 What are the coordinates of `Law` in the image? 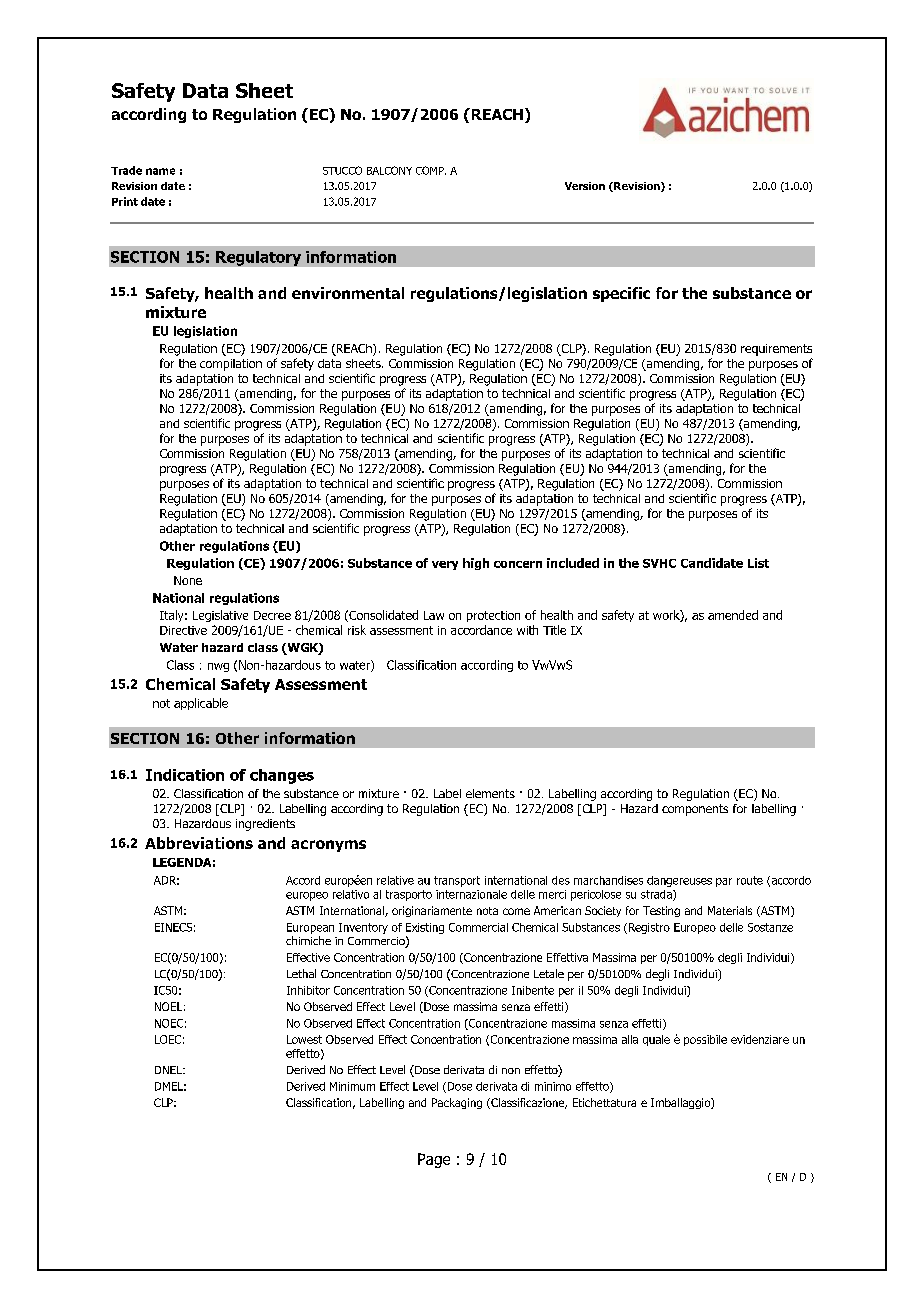 It's located at (434, 615).
